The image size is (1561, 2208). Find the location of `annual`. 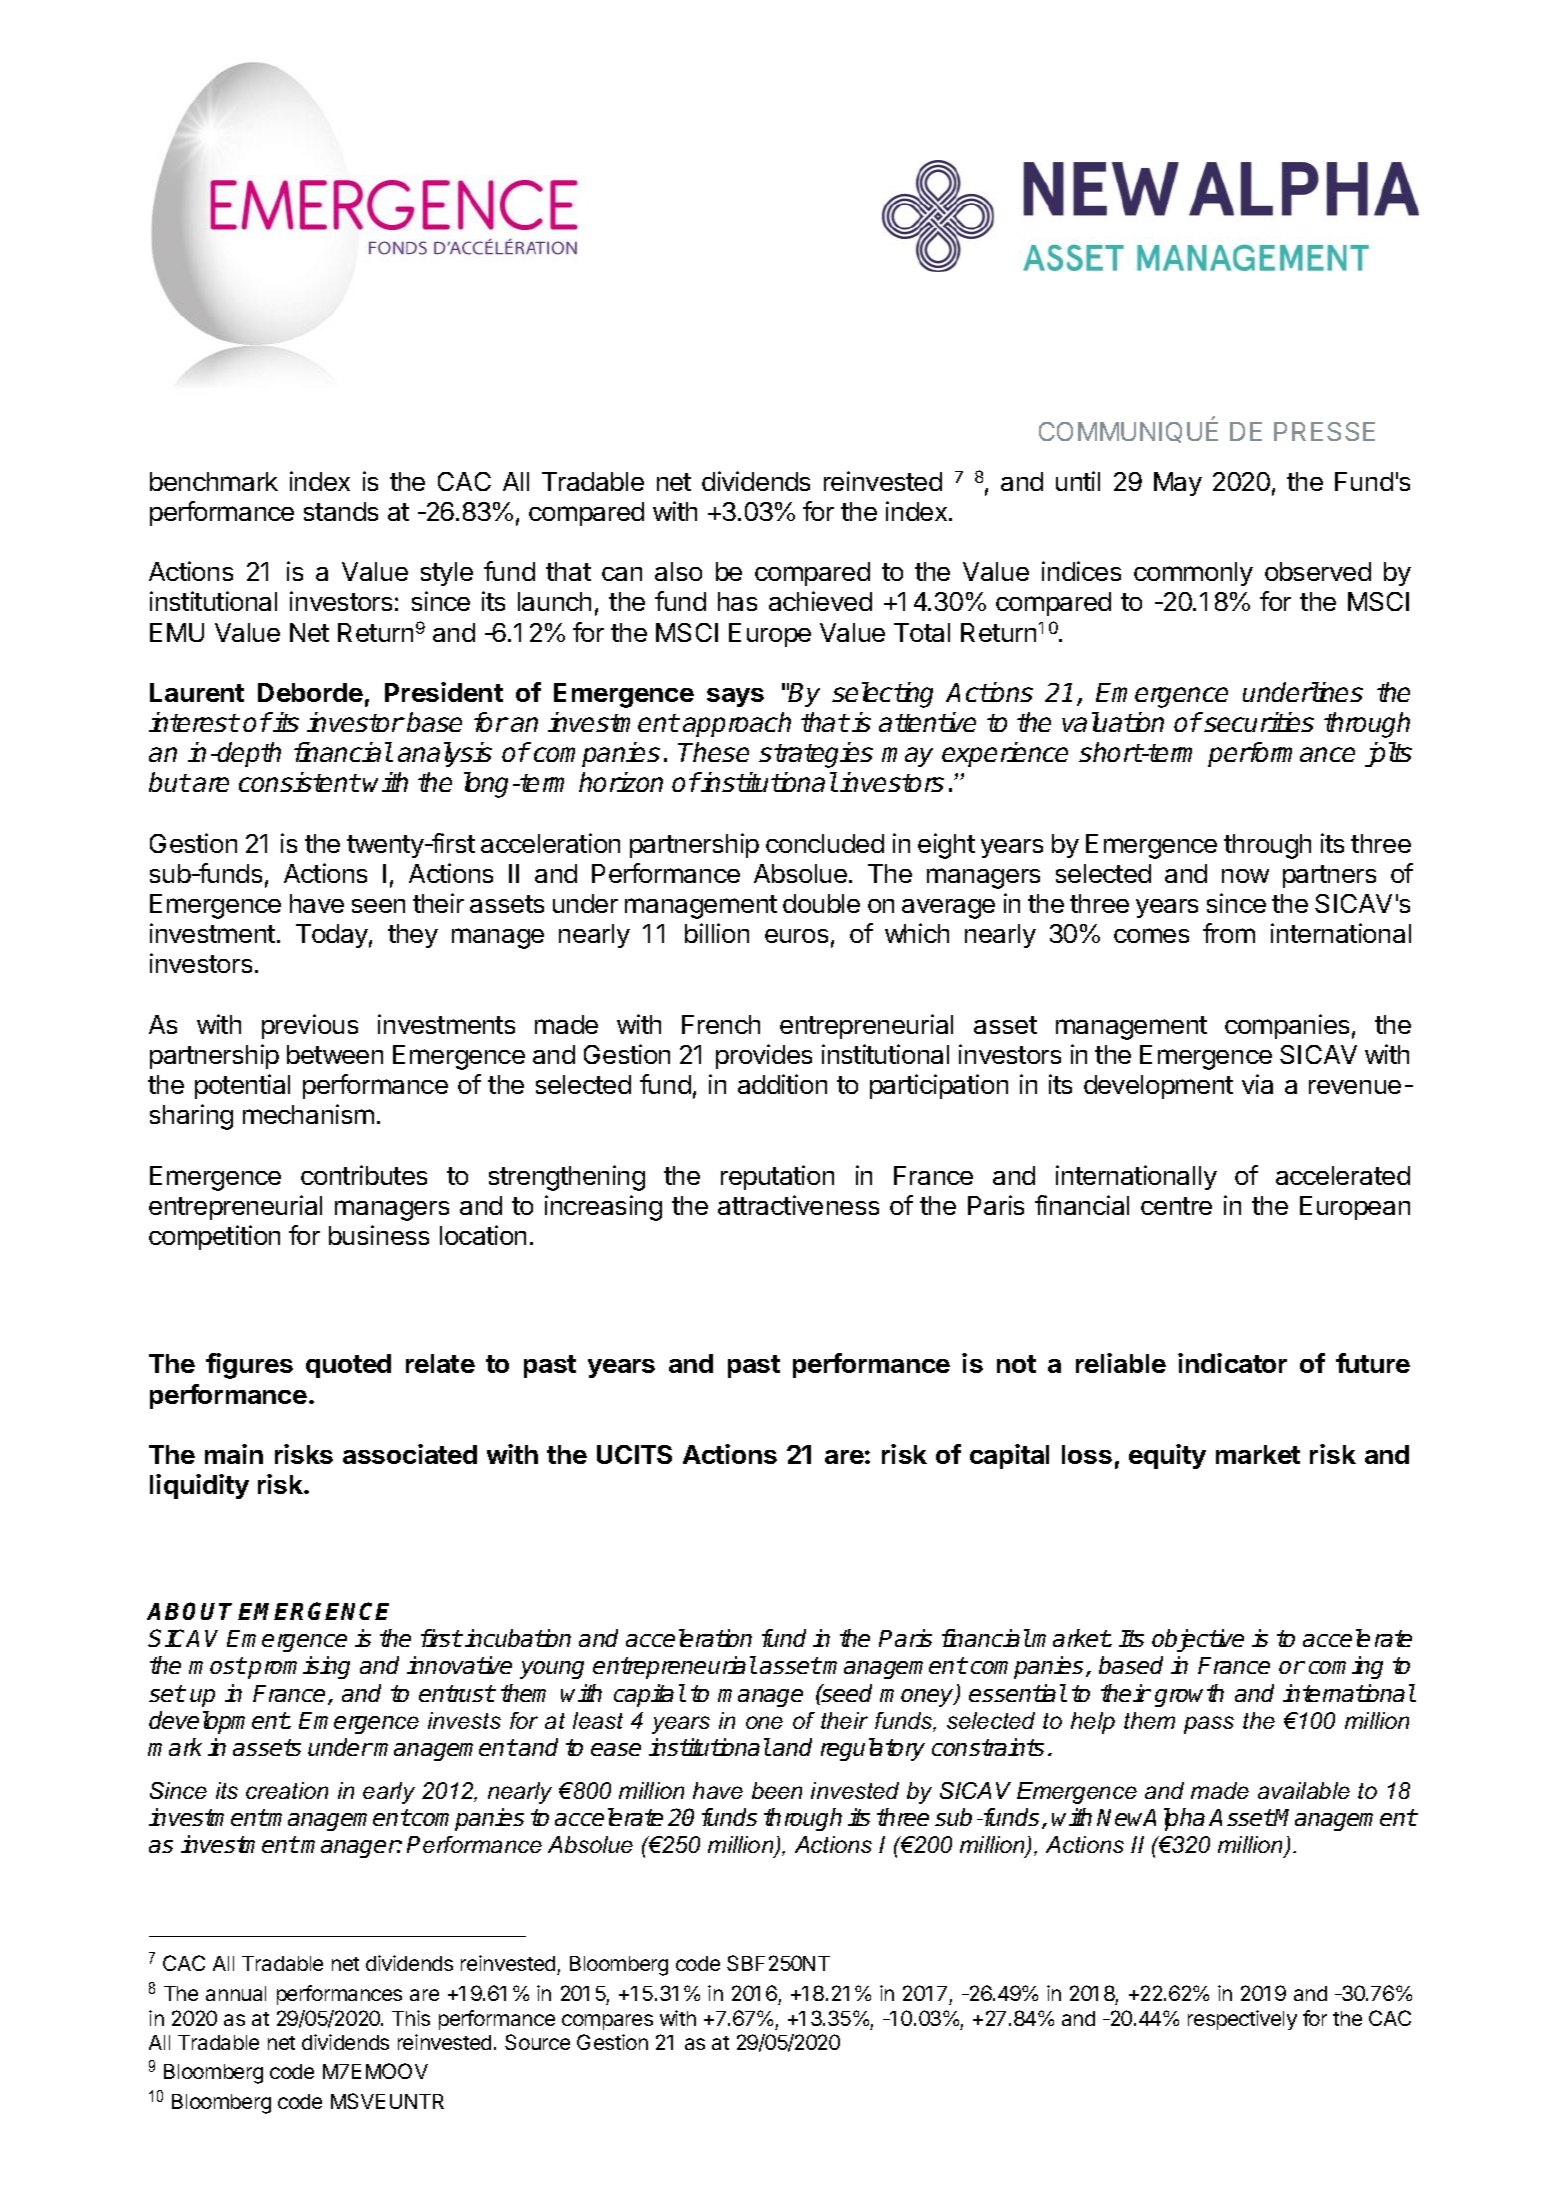

annual is located at coordinates (236, 1993).
